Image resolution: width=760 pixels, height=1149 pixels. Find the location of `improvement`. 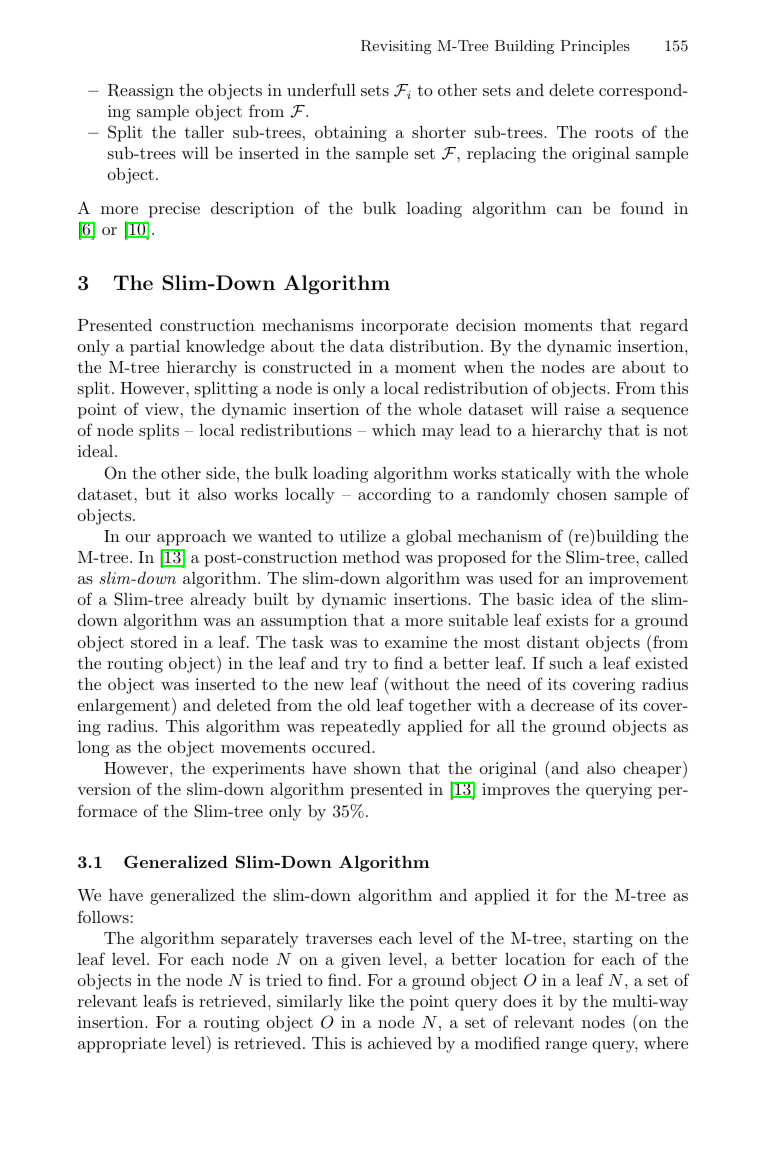

improvement is located at coordinates (638, 580).
